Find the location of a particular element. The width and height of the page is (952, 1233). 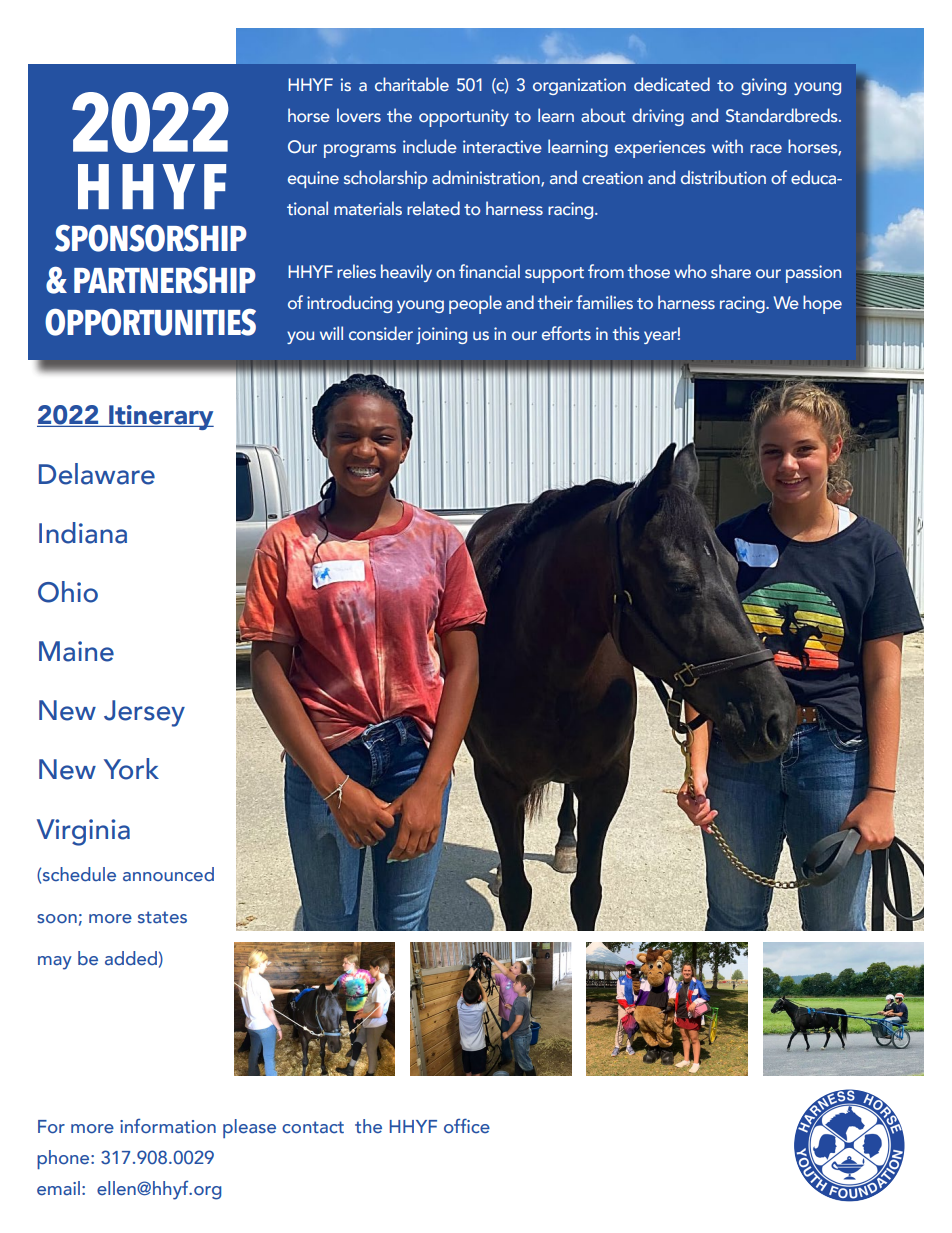

SPONSORSHIP is located at coordinates (151, 238).
